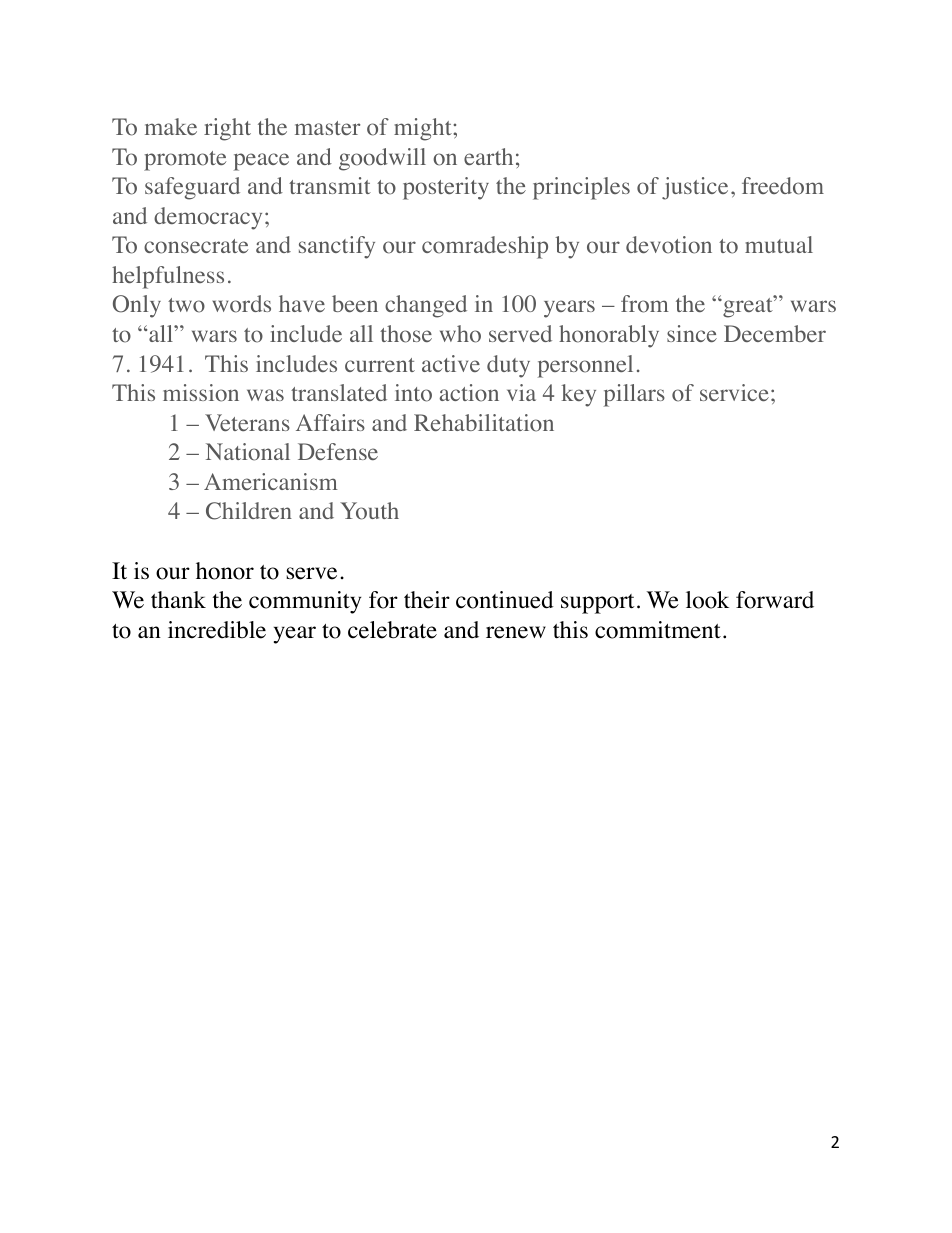 The image size is (952, 1233). I want to click on Youth, so click(369, 511).
